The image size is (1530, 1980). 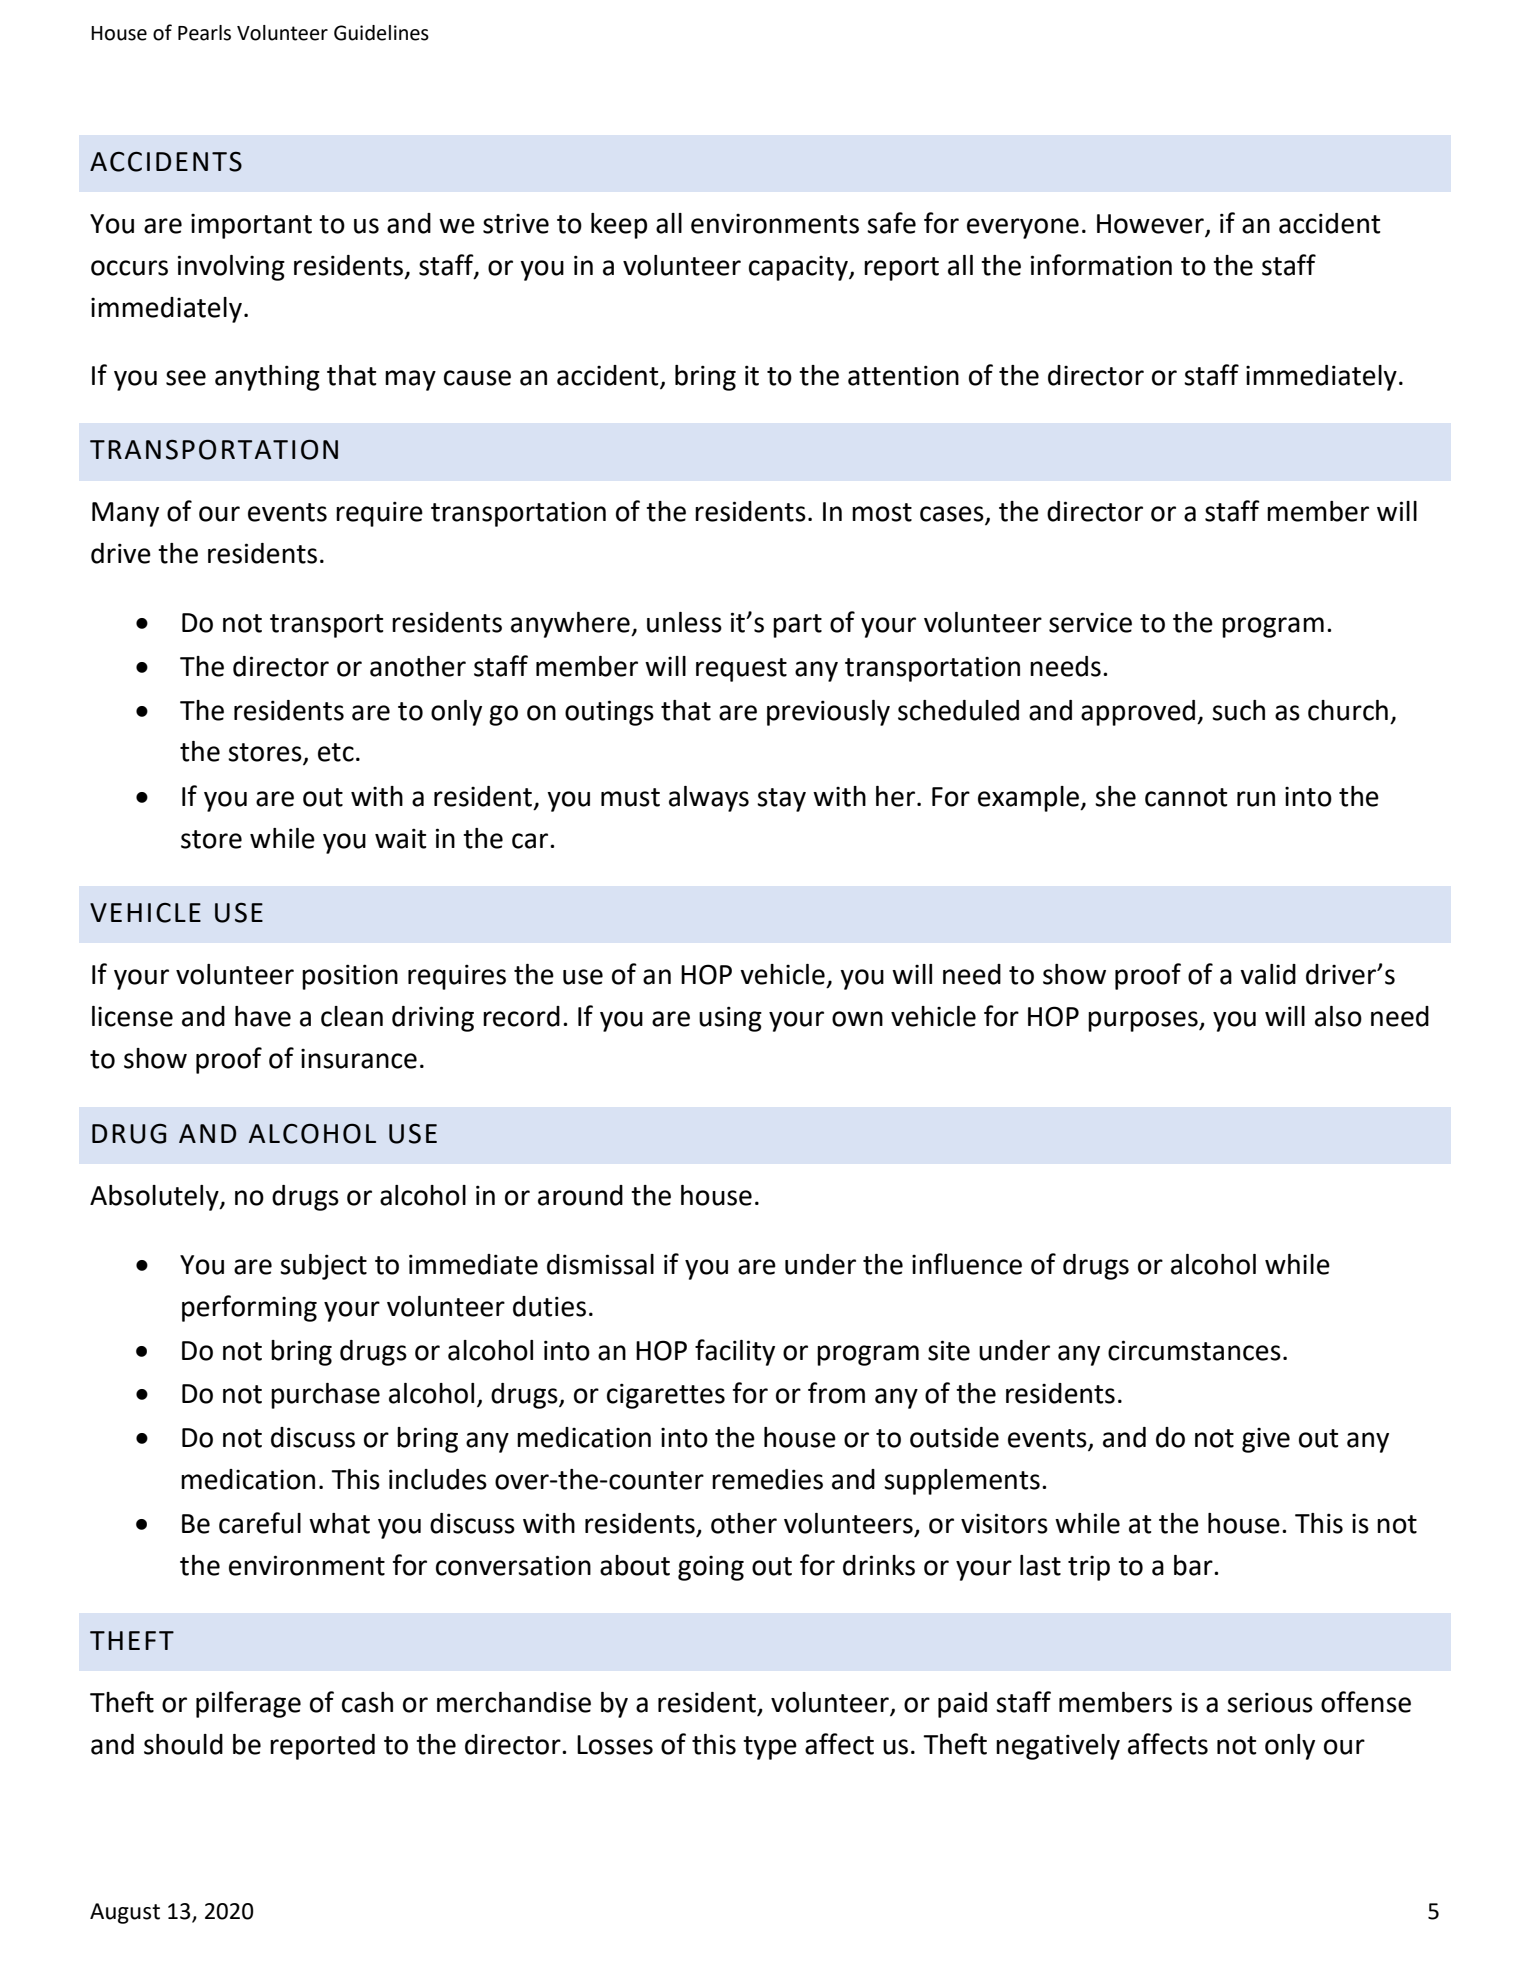 I want to click on have, so click(x=263, y=1016).
